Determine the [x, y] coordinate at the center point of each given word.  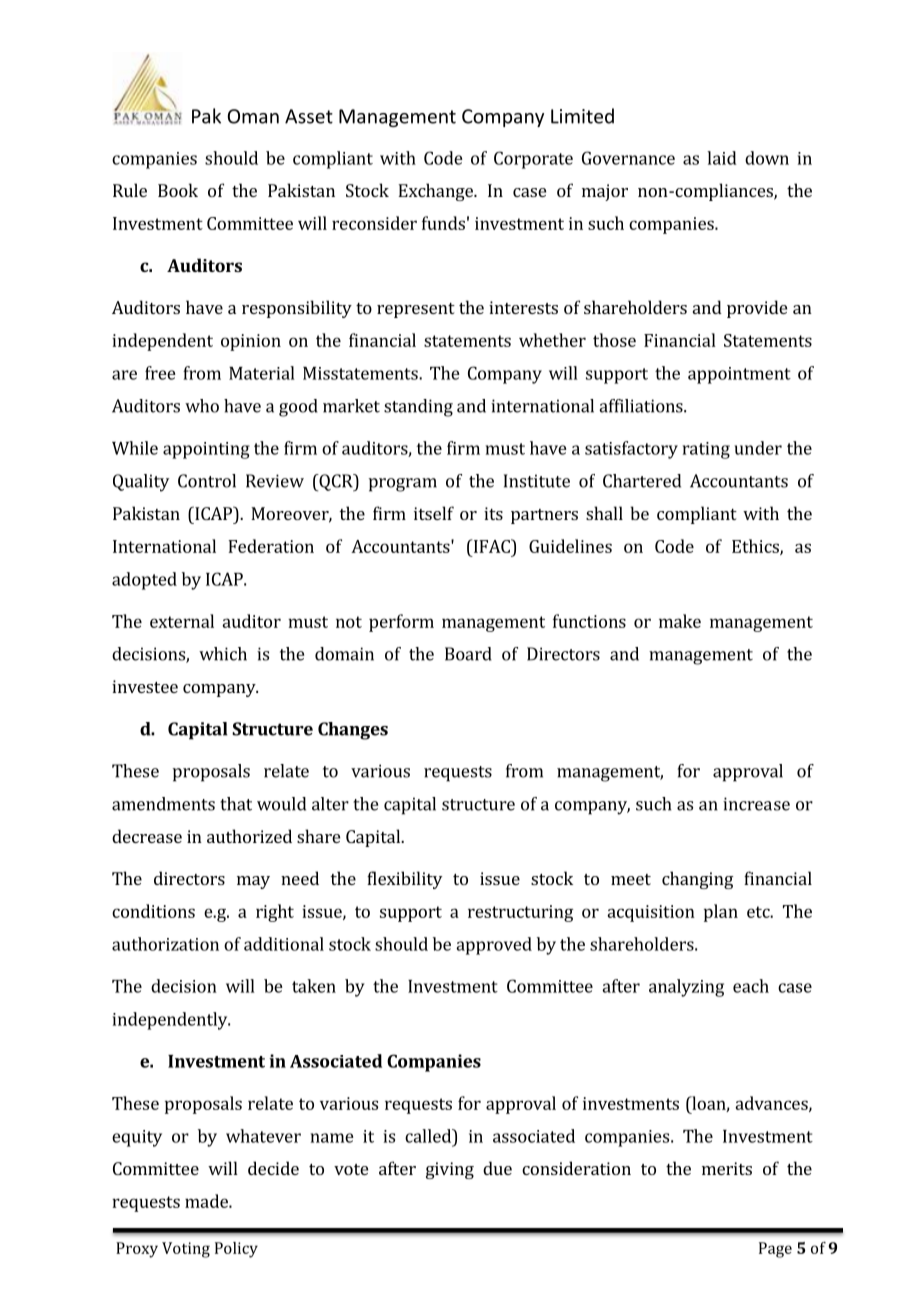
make [680, 621]
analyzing [686, 988]
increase [756, 804]
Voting [186, 1250]
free [160, 373]
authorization [165, 944]
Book [178, 190]
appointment [739, 375]
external [182, 621]
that [236, 804]
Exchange [436, 192]
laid [722, 158]
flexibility [404, 880]
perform [401, 623]
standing [418, 408]
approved [494, 946]
